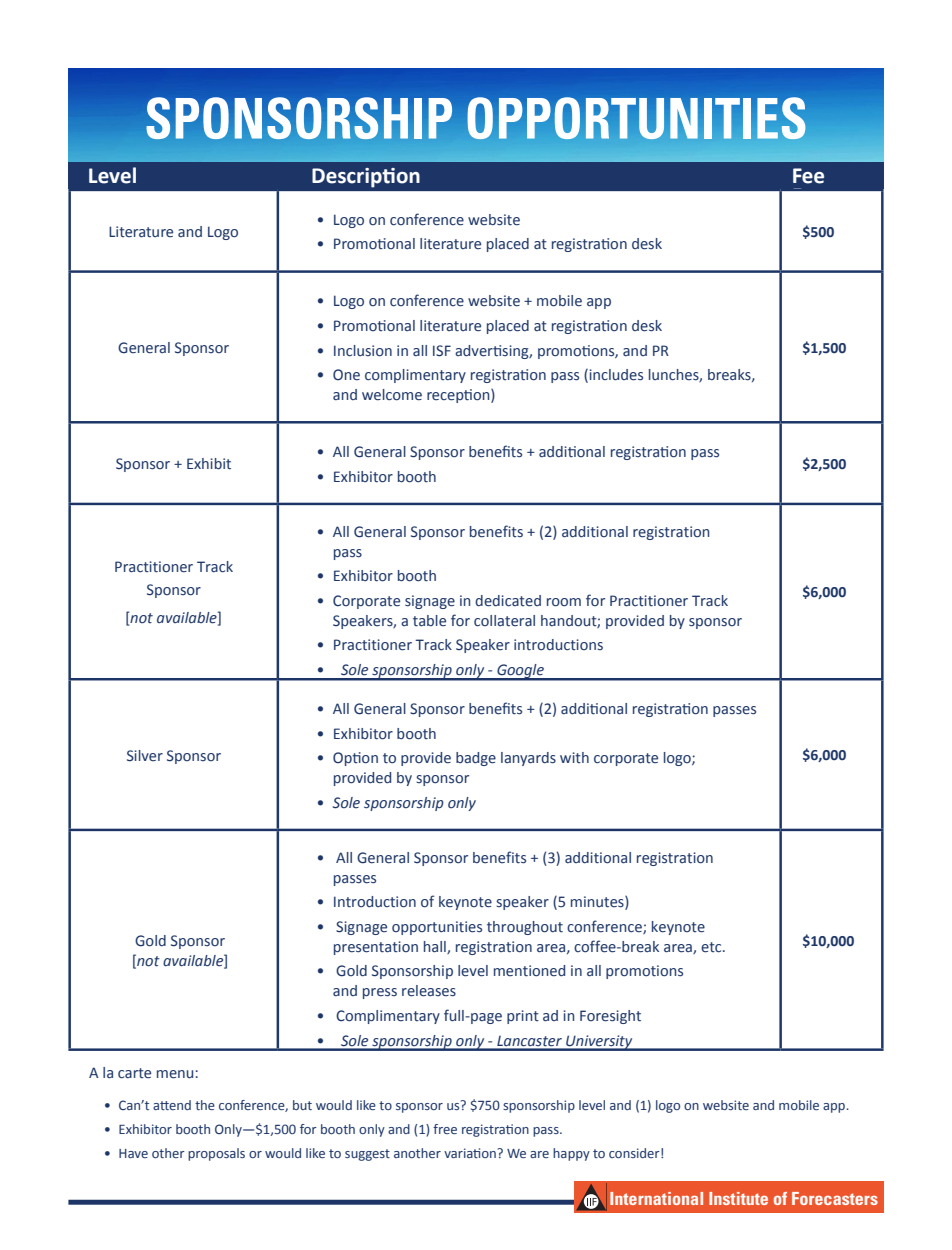 The width and height of the document is (952, 1250). Describe the element at coordinates (564, 602) in the document. I see `room` at that location.
